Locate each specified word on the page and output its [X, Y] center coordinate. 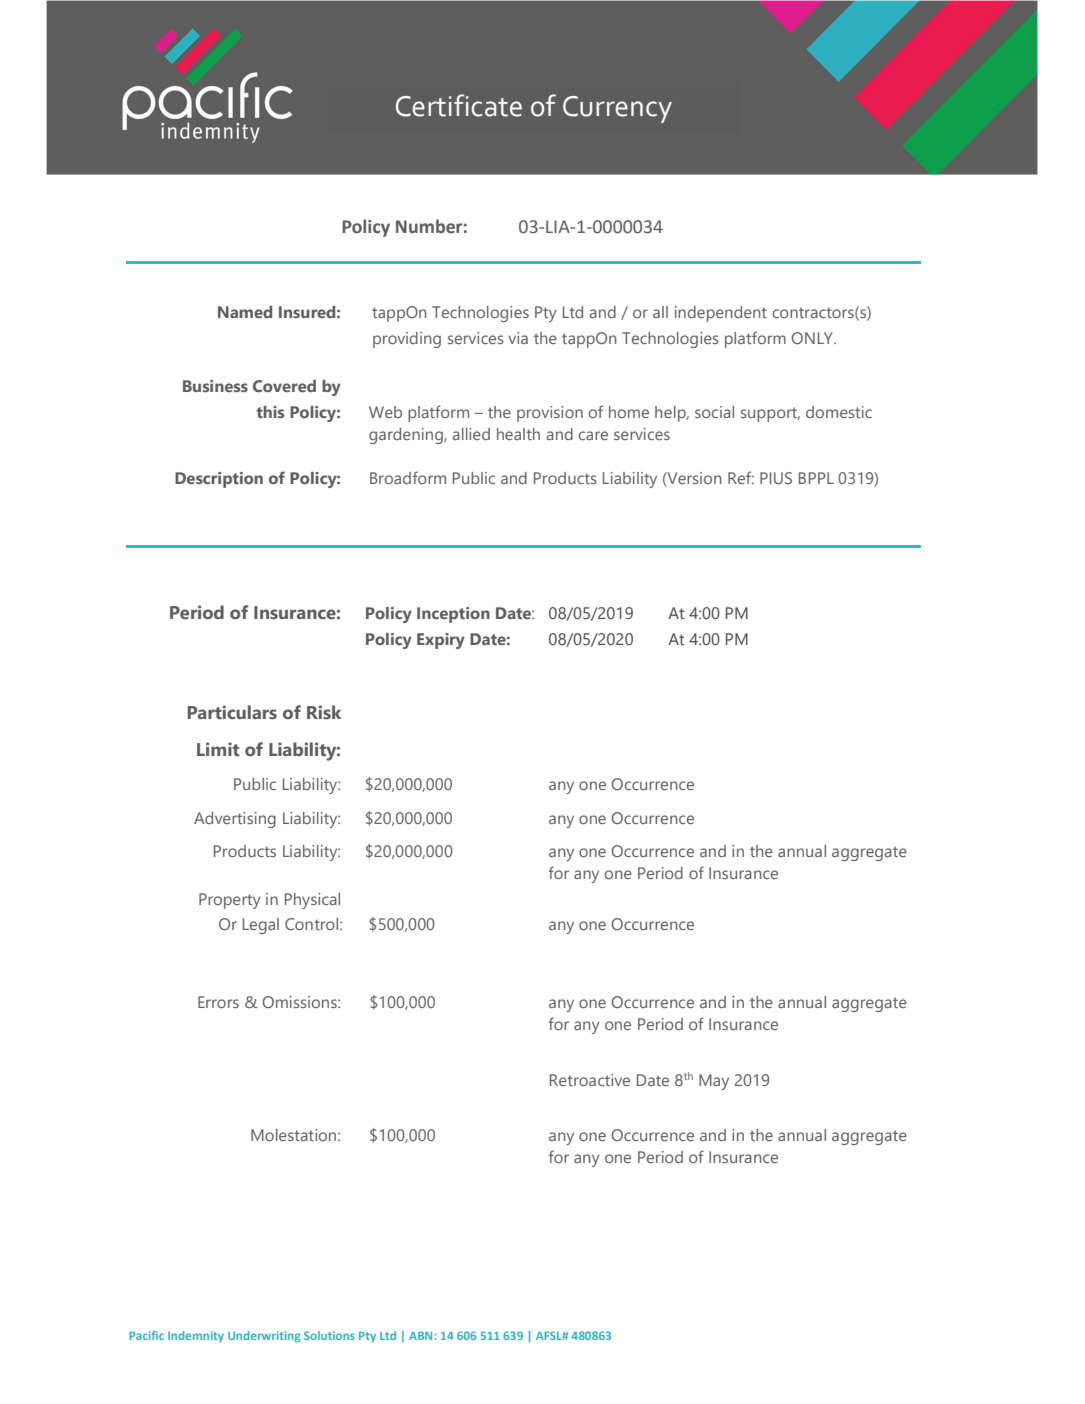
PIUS [776, 478]
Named [245, 312]
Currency [617, 109]
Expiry [441, 641]
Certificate [459, 105]
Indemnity [196, 1337]
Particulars [232, 712]
